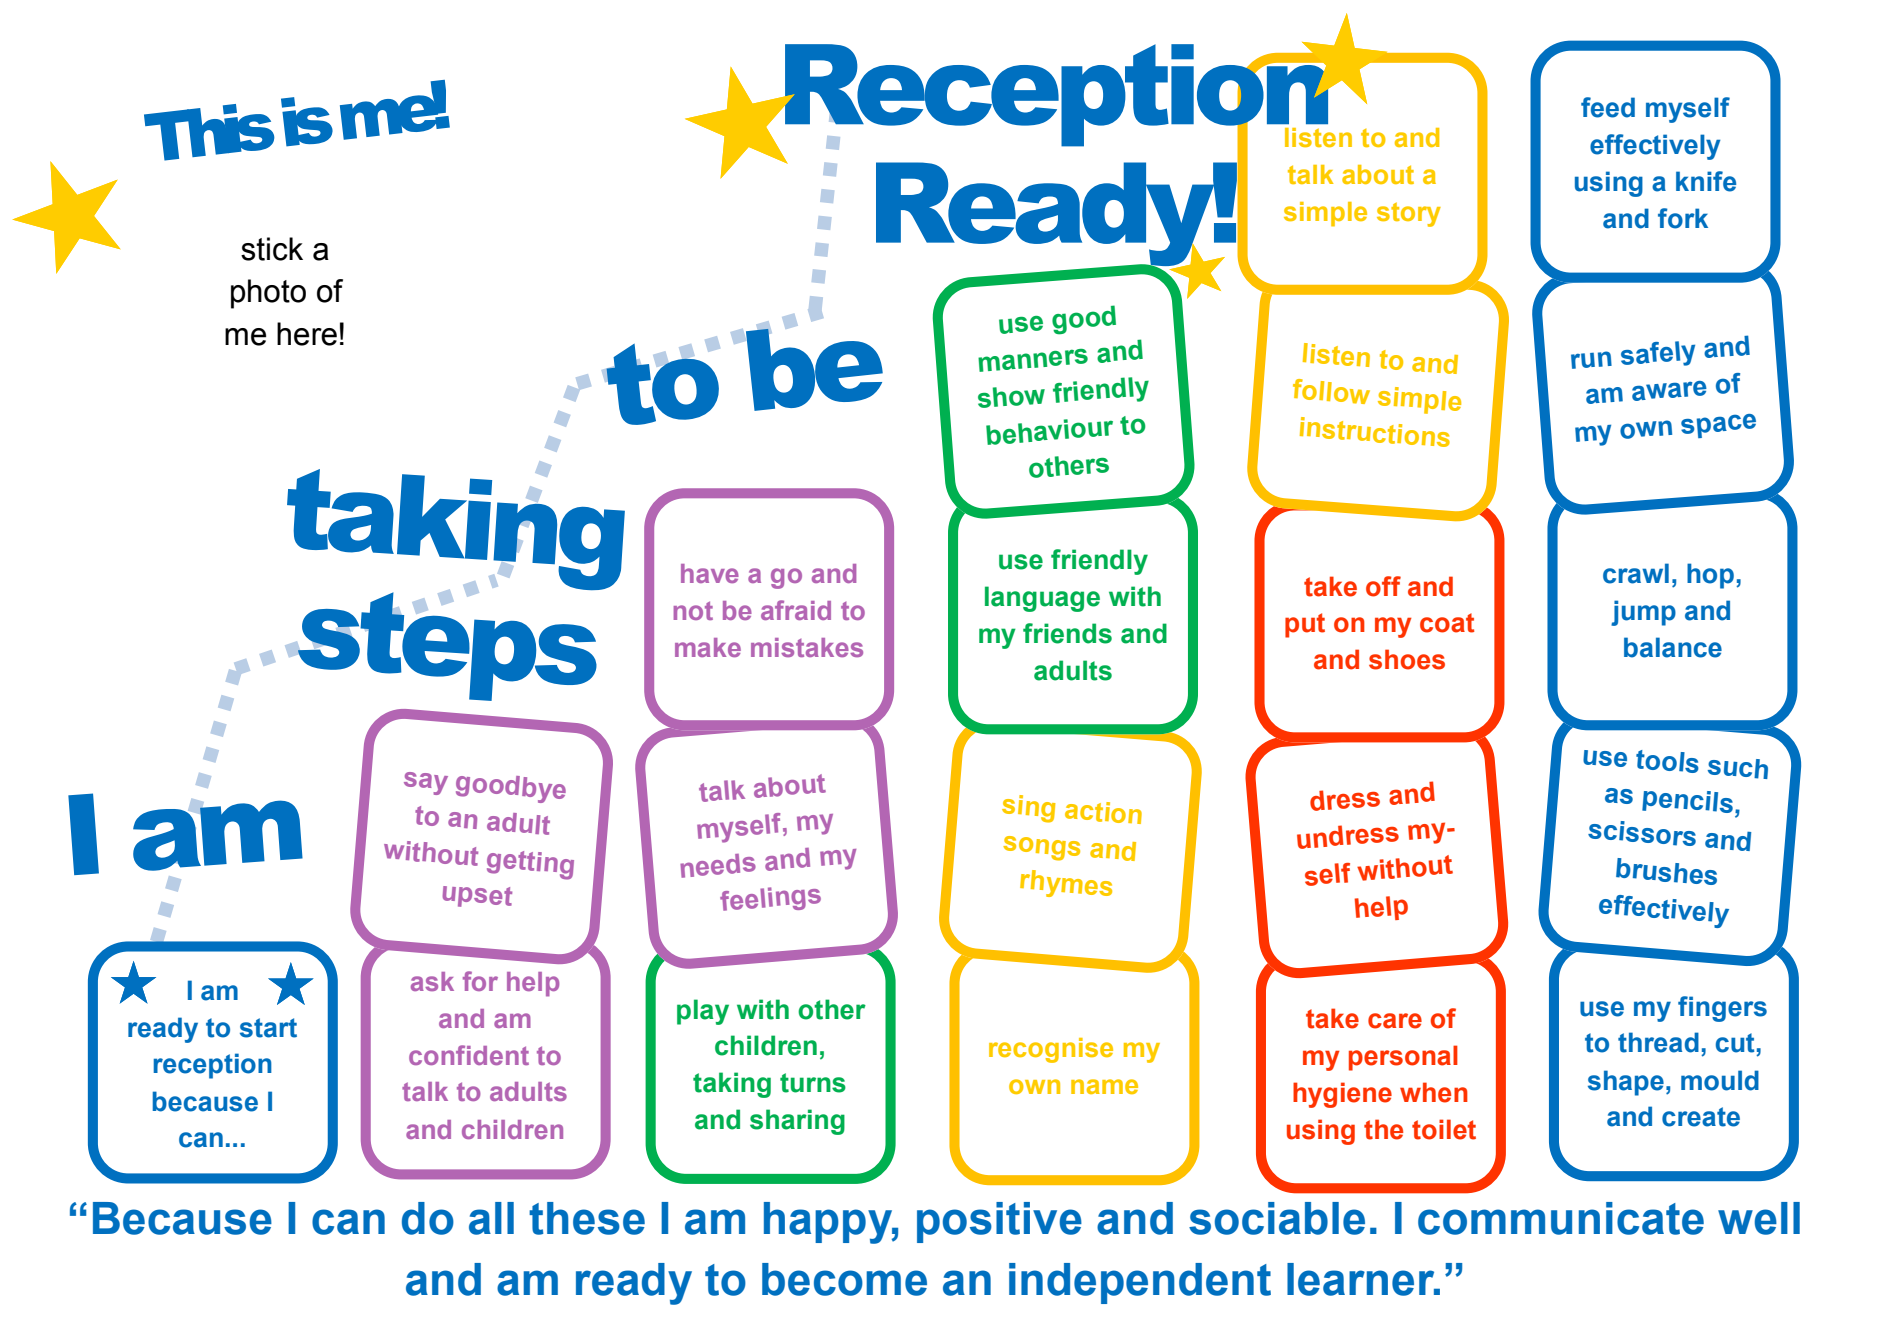 The image size is (1886, 1334). I want to click on stick, so click(272, 249).
